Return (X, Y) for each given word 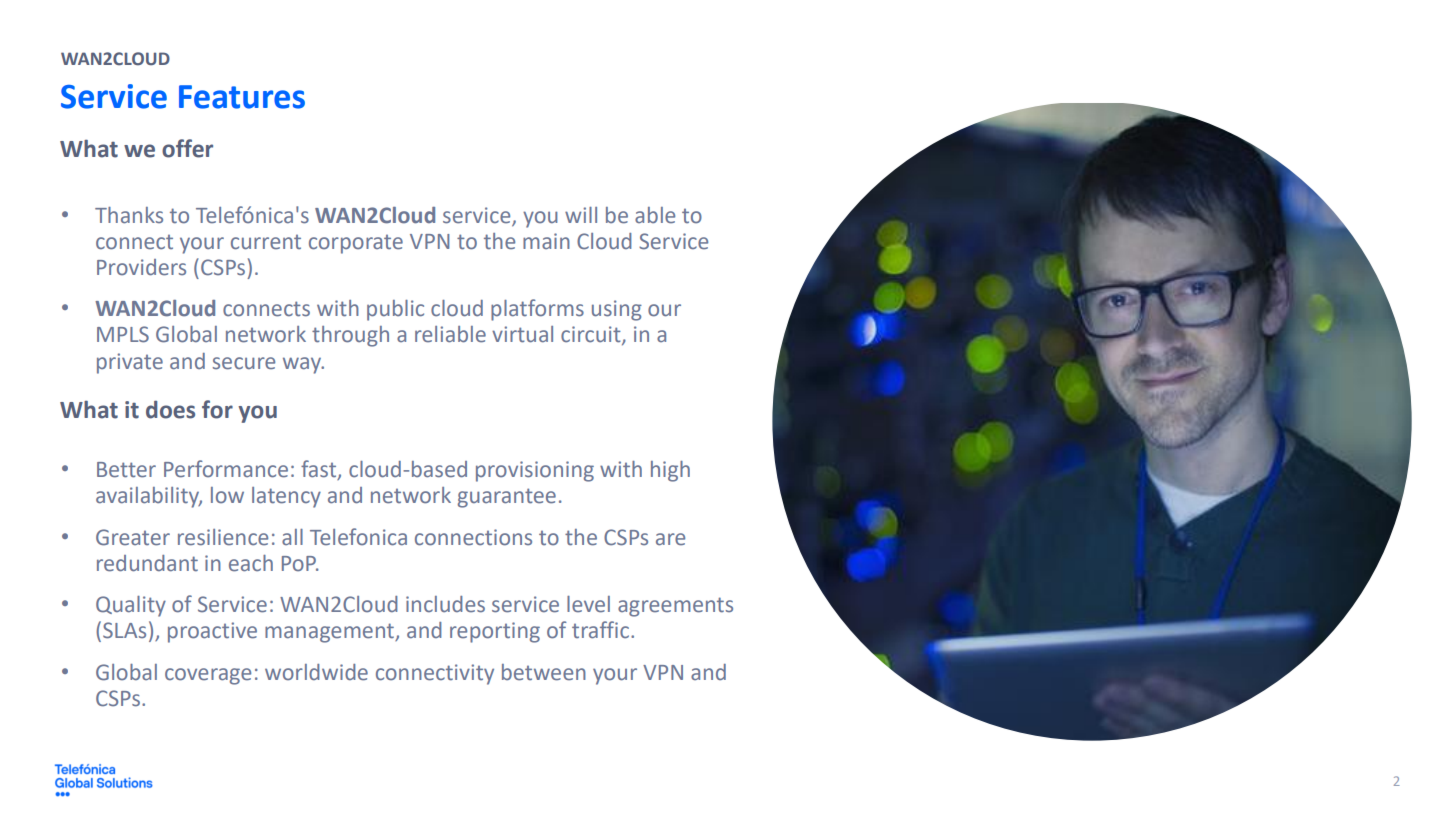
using (617, 310)
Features (242, 97)
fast (320, 470)
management (330, 633)
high (670, 471)
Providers (141, 267)
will (581, 215)
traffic (600, 630)
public (395, 310)
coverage (208, 676)
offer (187, 148)
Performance (226, 469)
